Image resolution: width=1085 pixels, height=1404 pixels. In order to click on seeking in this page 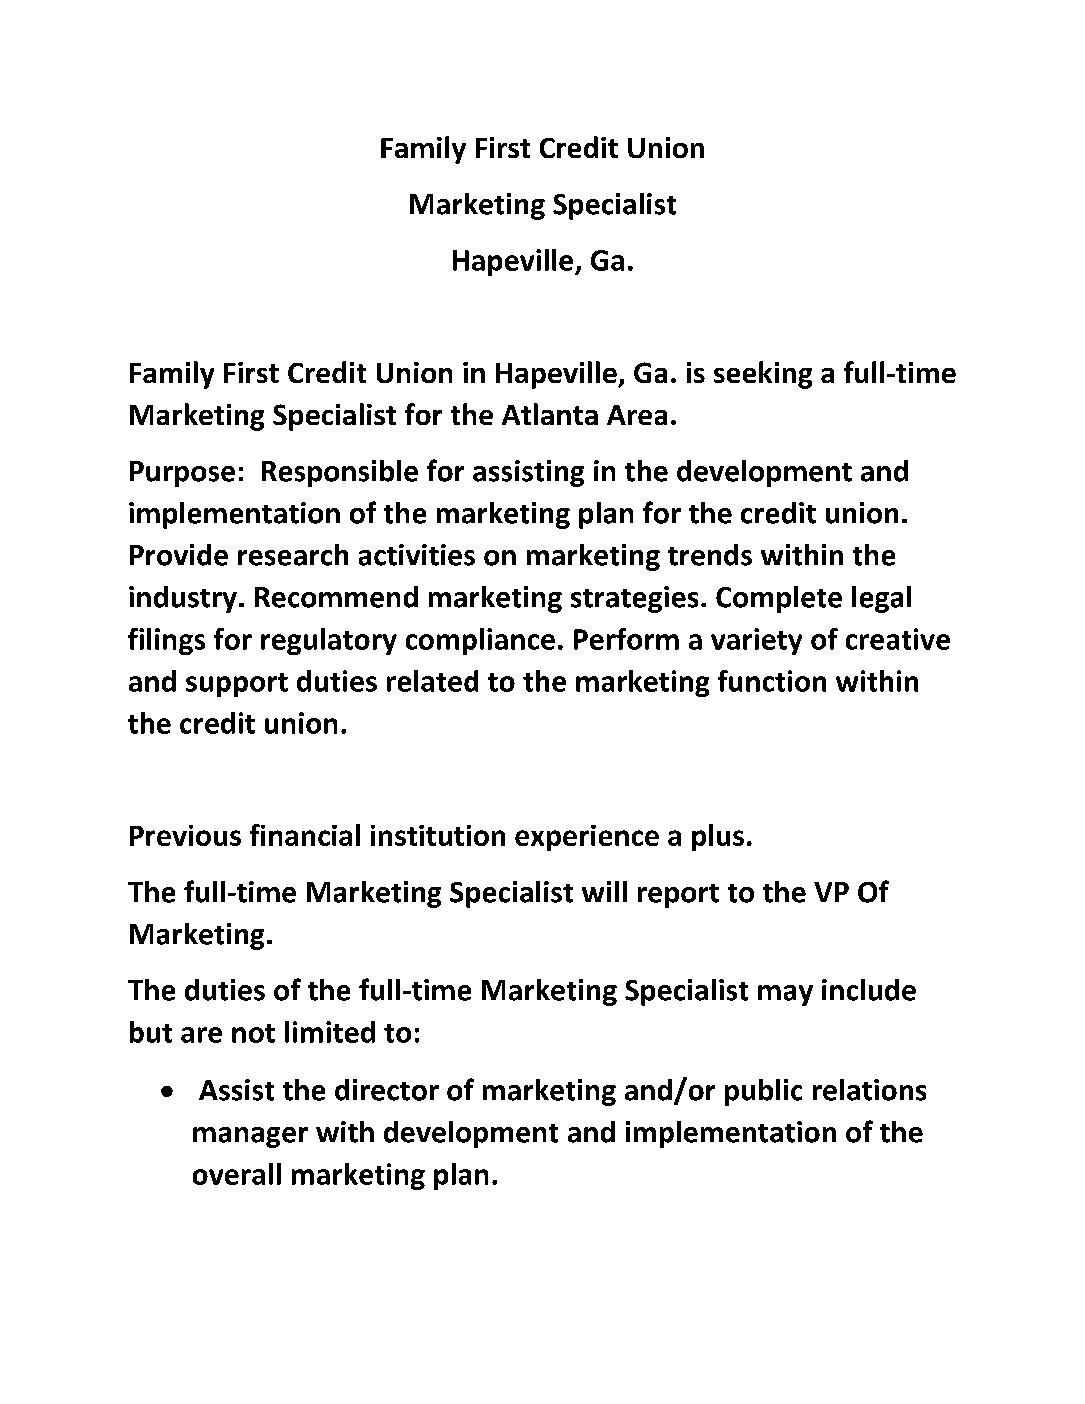, I will do `click(763, 375)`.
